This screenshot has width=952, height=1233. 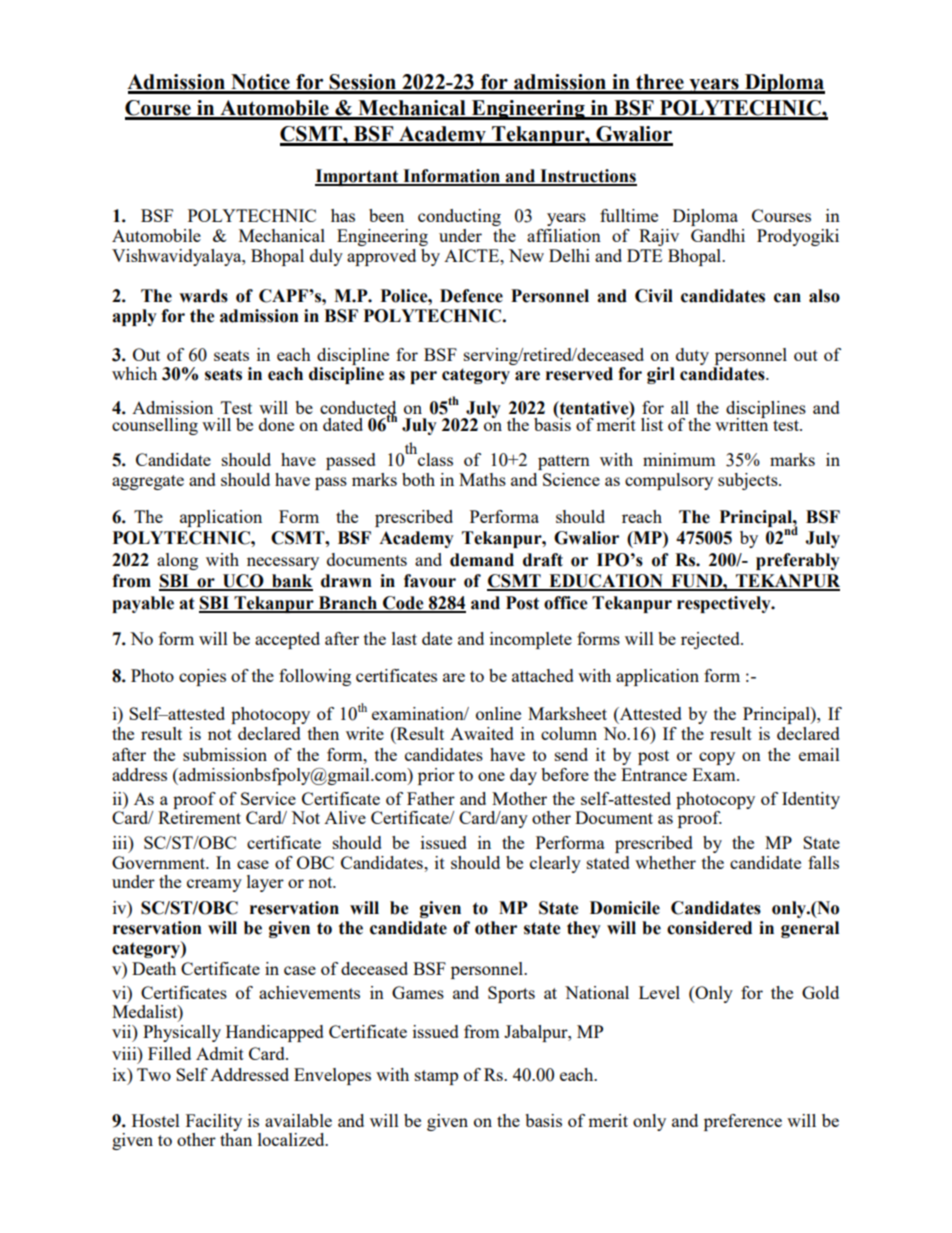 What do you see at coordinates (531, 640) in the screenshot?
I see `incomplete` at bounding box center [531, 640].
